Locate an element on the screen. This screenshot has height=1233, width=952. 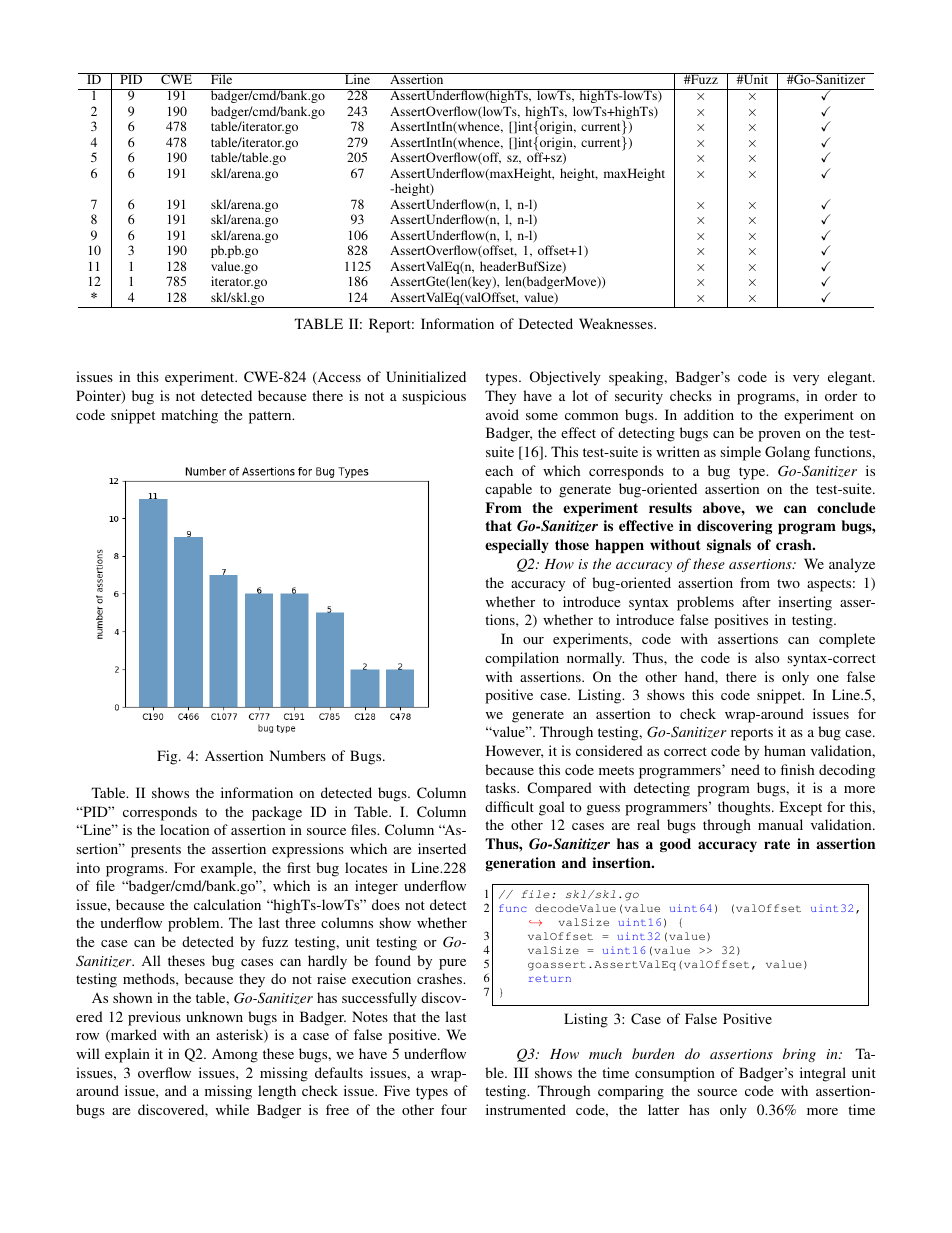
human is located at coordinates (785, 750).
